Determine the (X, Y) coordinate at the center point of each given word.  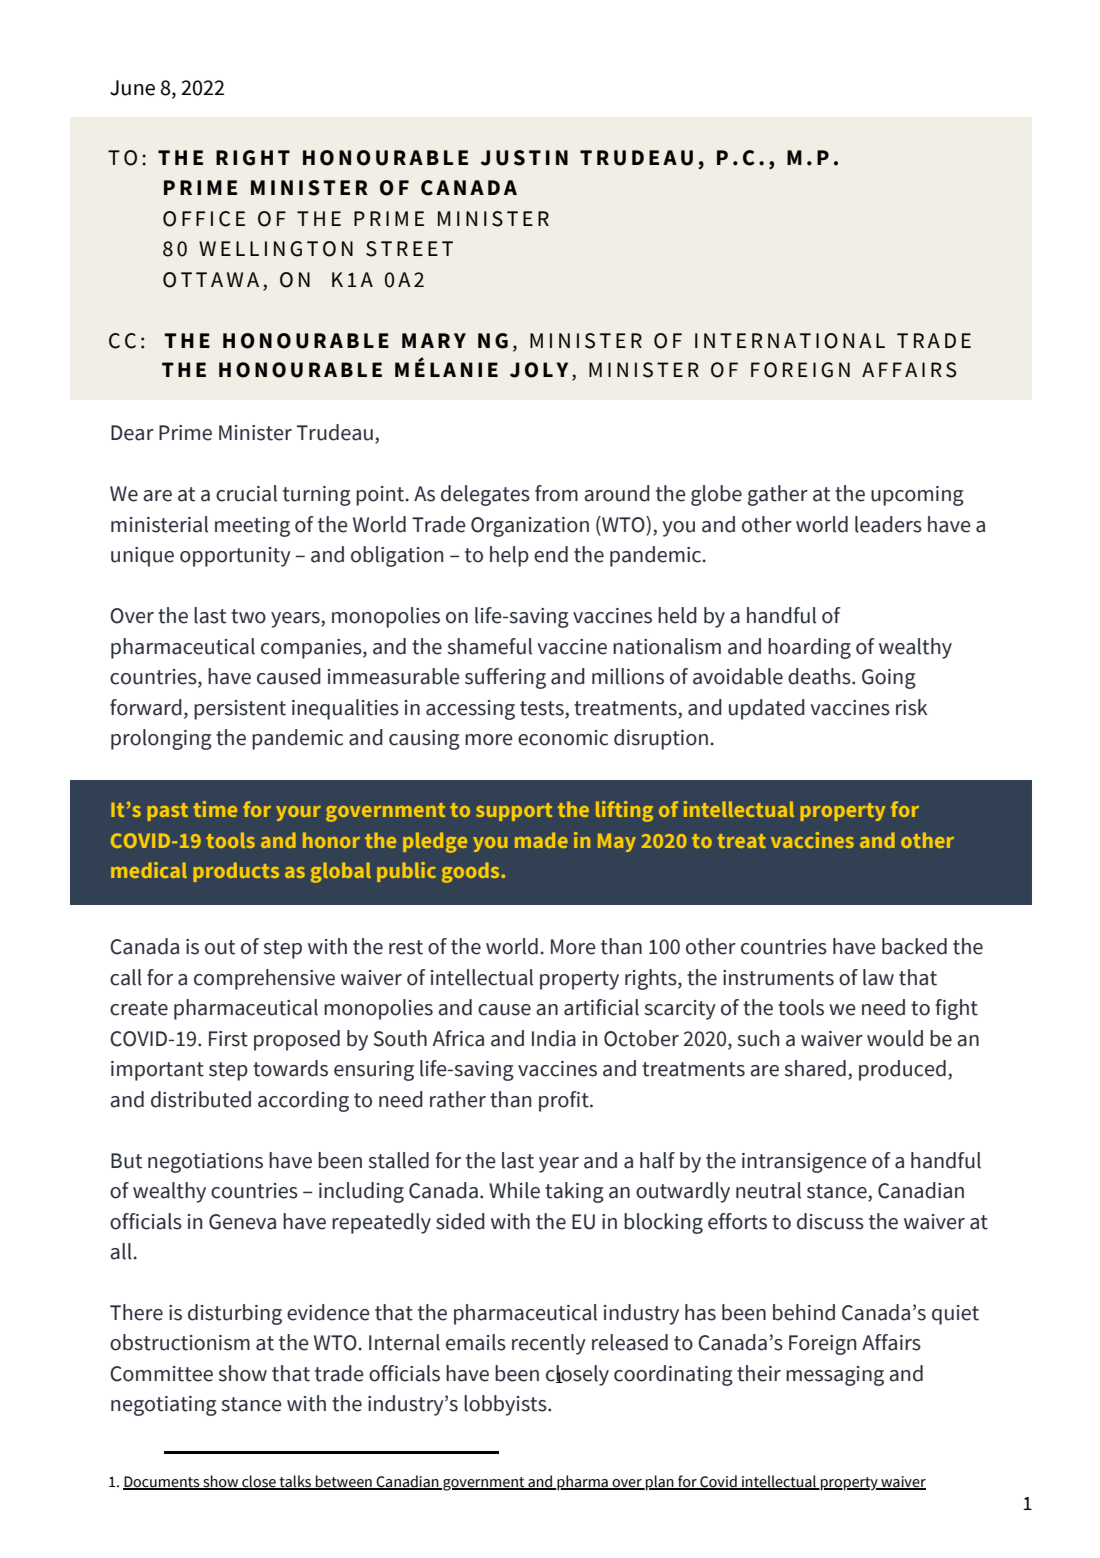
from (556, 493)
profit (565, 1101)
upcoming (917, 496)
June (132, 88)
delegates (485, 495)
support (514, 812)
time (215, 809)
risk (912, 707)
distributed (201, 1099)
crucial (246, 493)
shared (815, 1068)
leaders (888, 524)
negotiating (164, 1406)
